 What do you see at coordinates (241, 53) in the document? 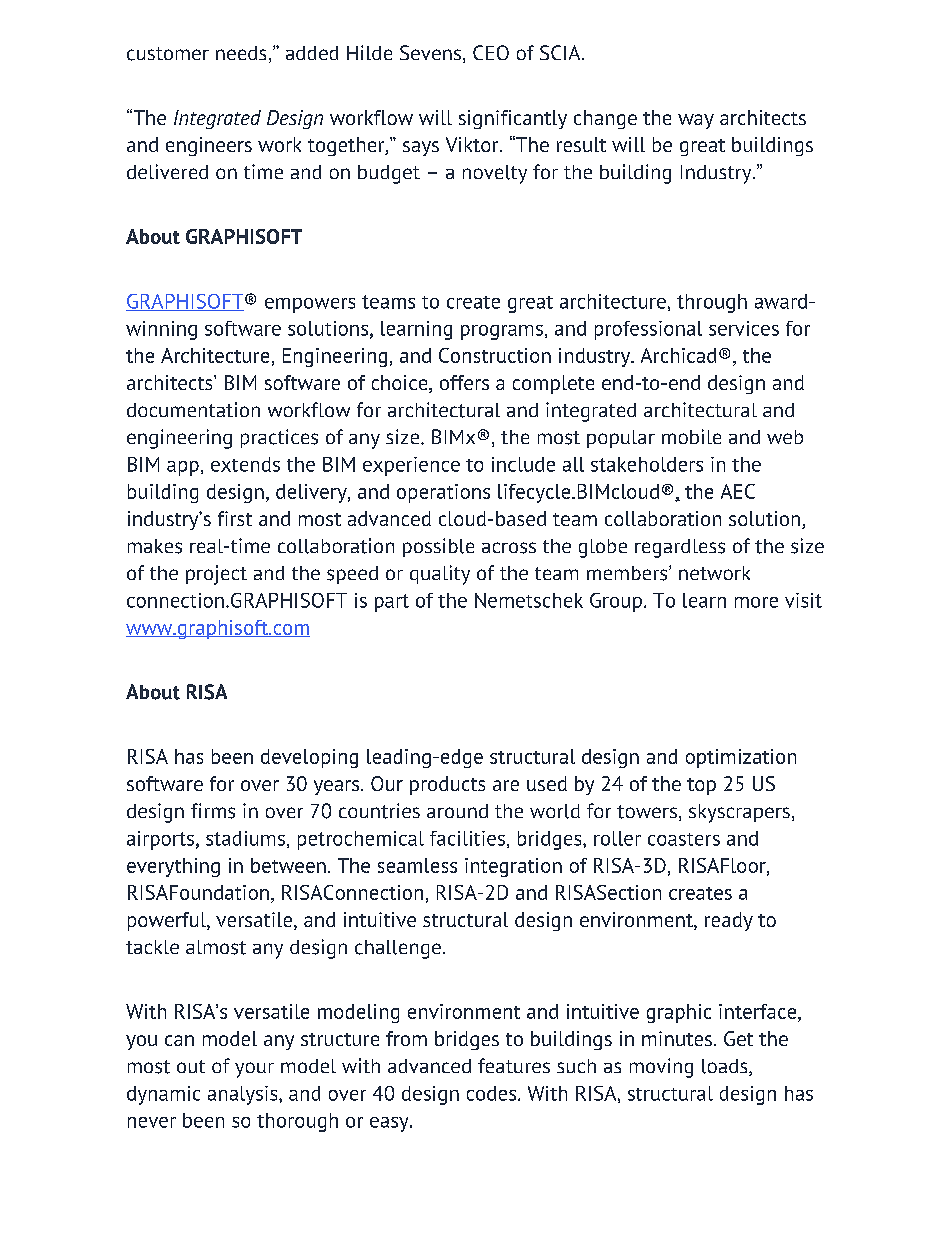
I see `needs` at bounding box center [241, 53].
